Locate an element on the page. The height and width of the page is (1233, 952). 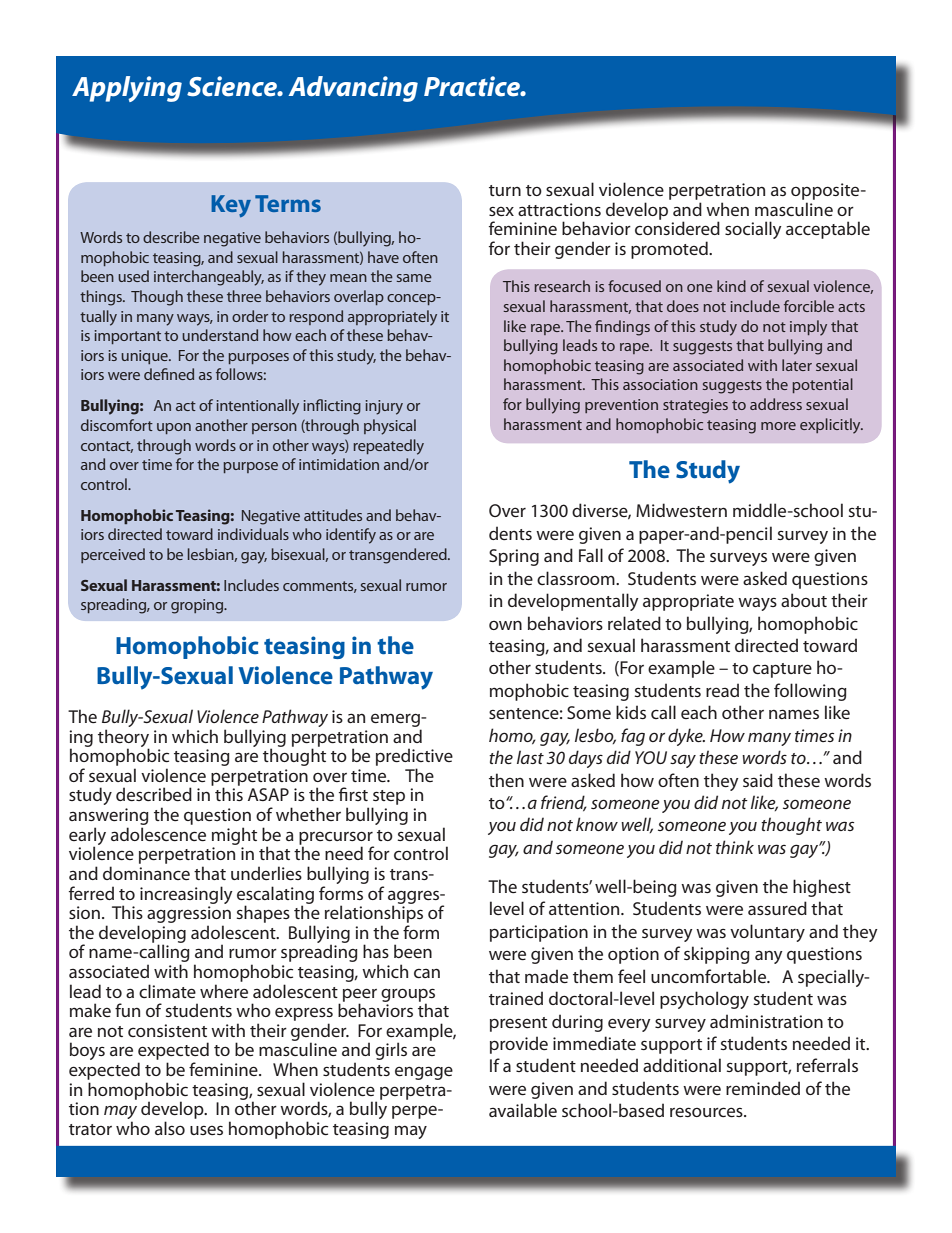
also is located at coordinates (170, 1128).
